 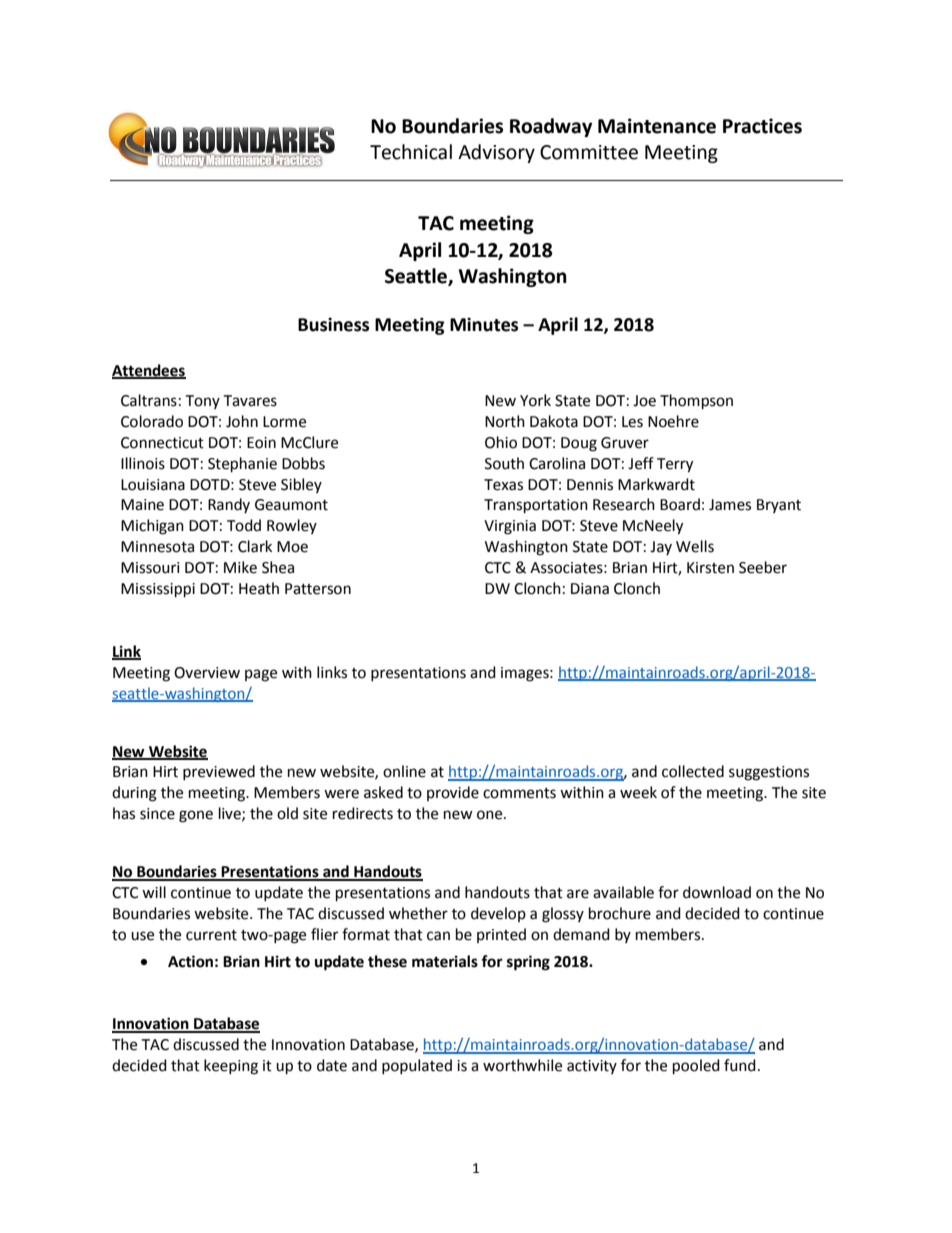 I want to click on Technical, so click(x=411, y=152).
